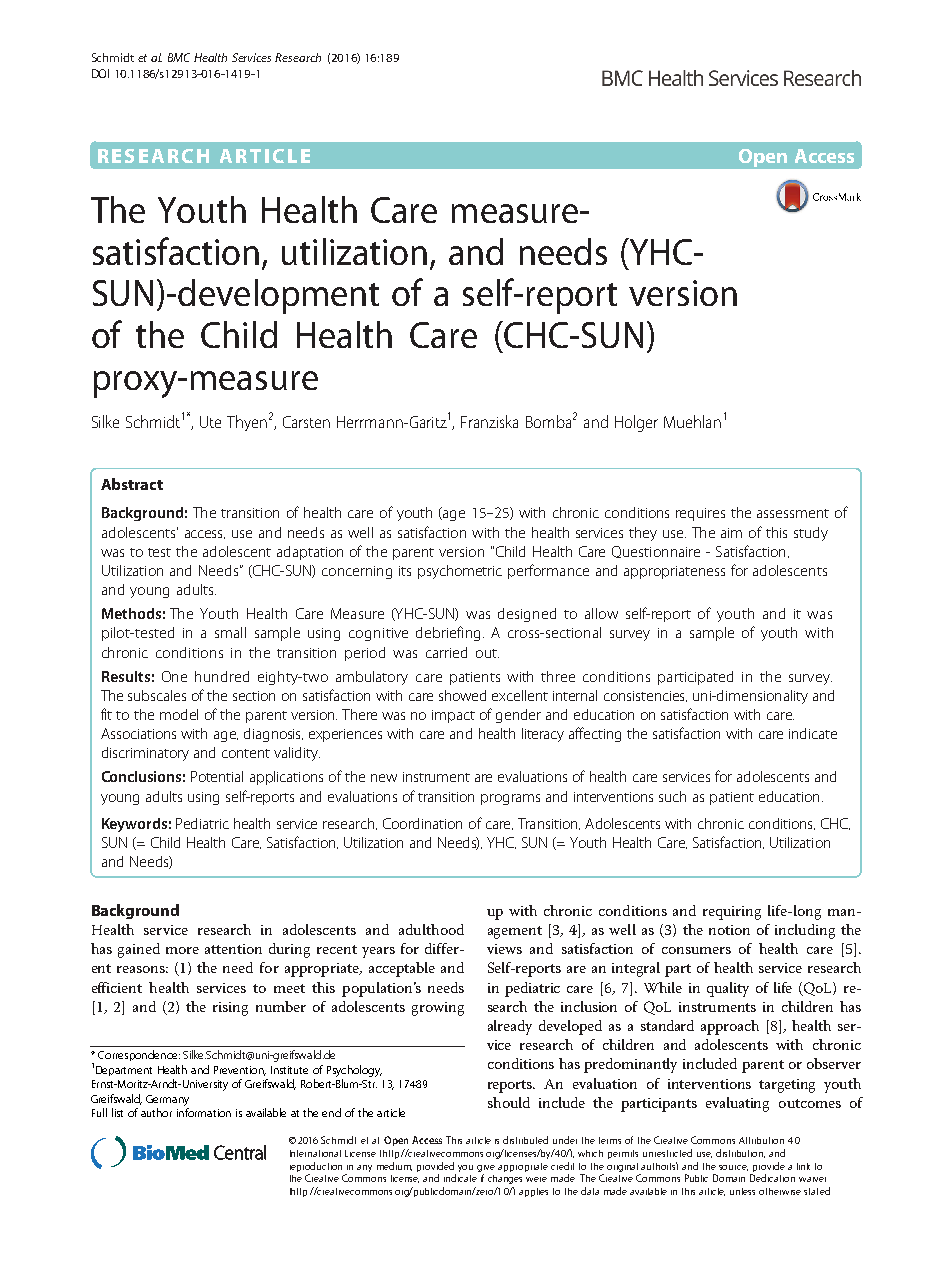 The image size is (952, 1265). Describe the element at coordinates (672, 796) in the image. I see `such` at that location.
